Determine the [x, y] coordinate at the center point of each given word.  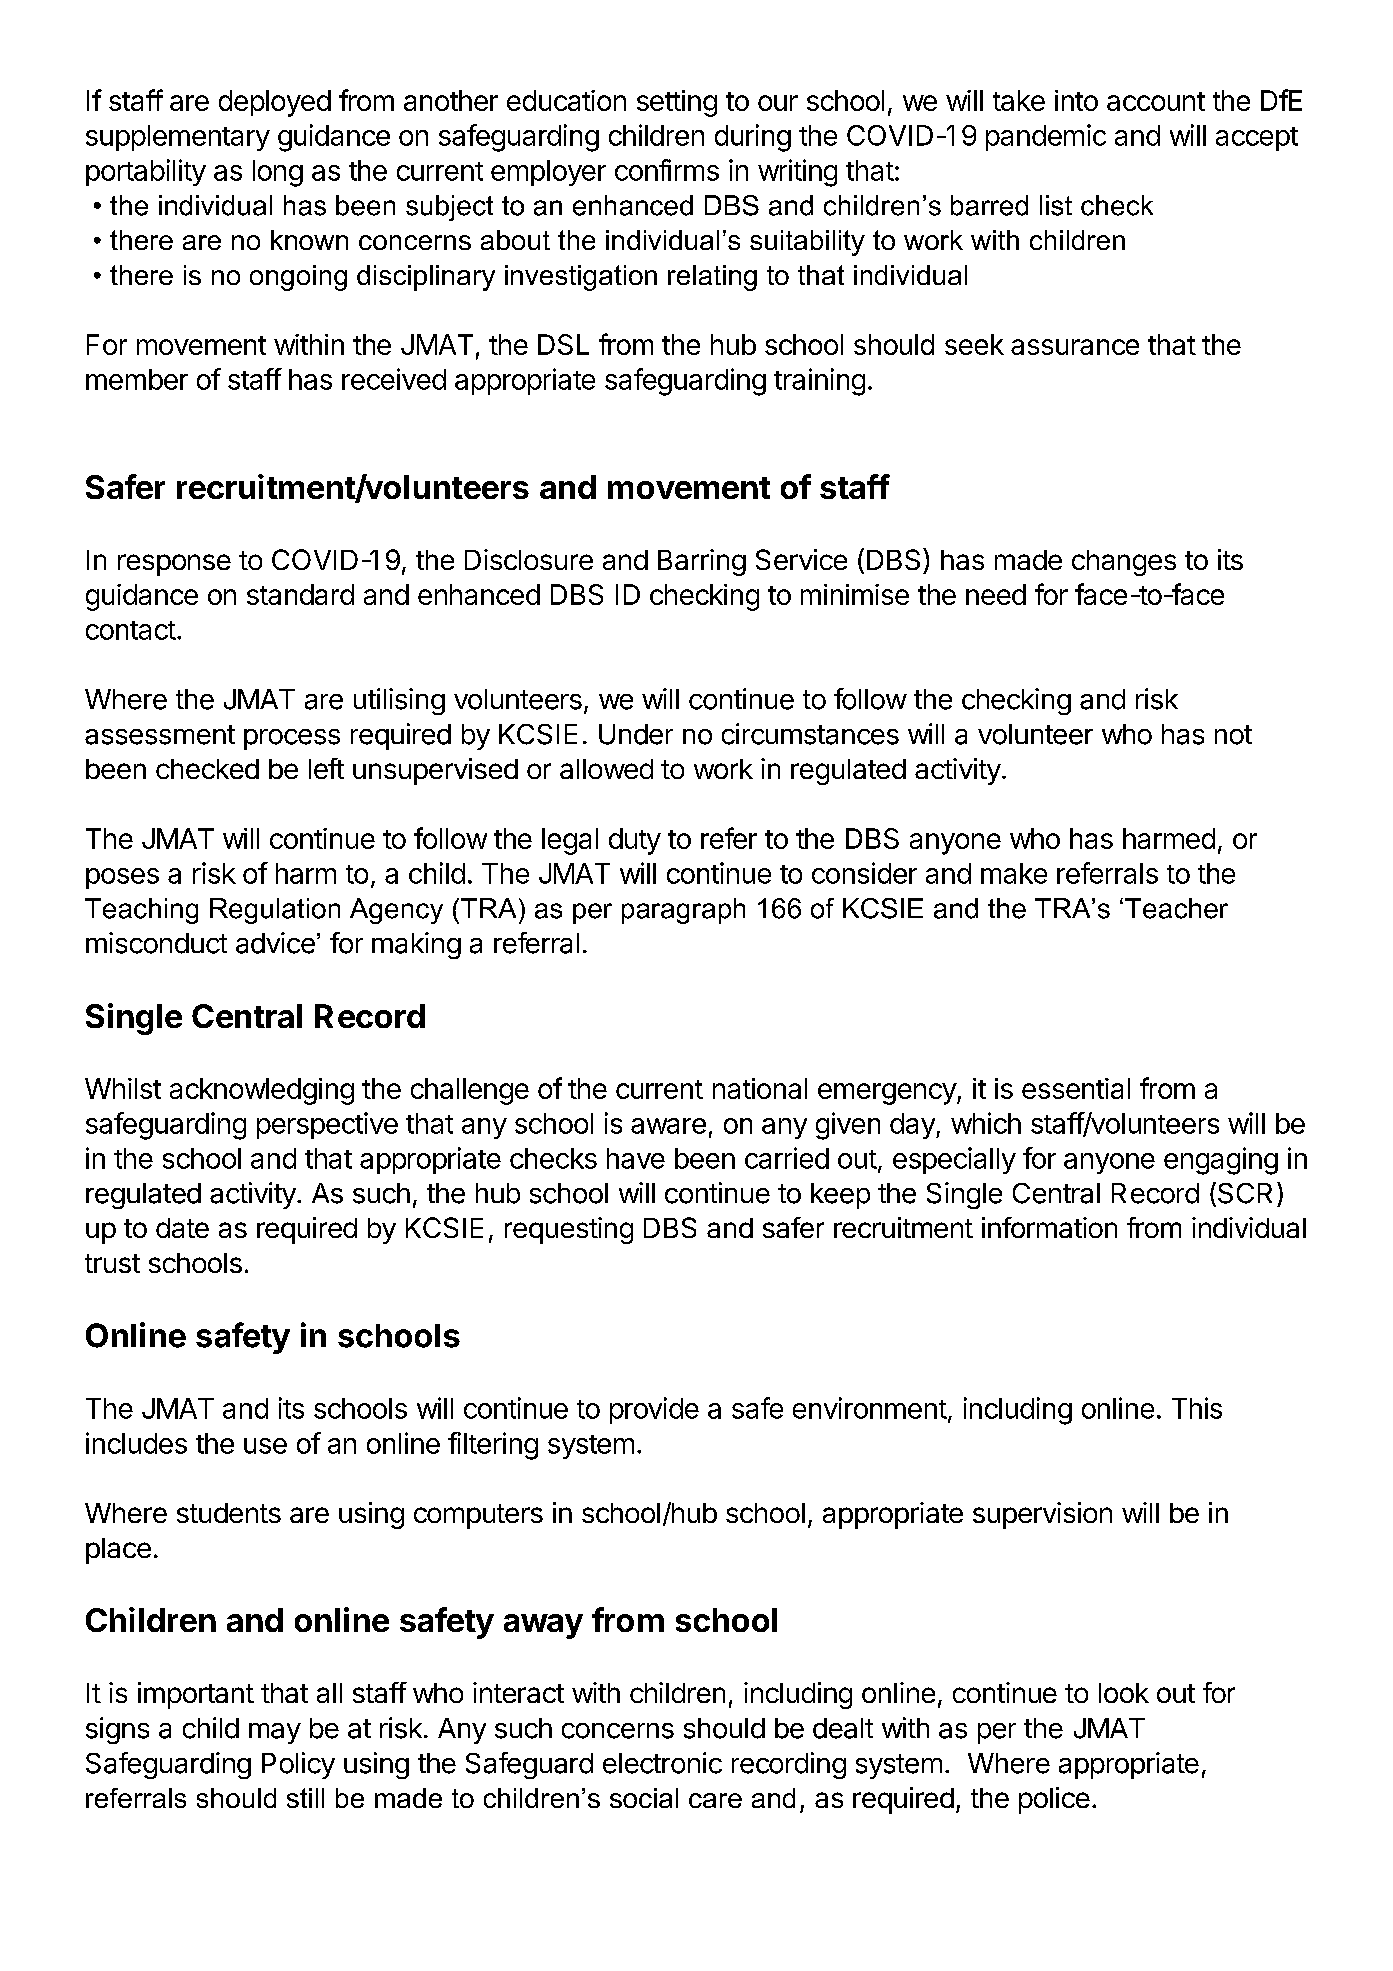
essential [1076, 1088]
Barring [702, 562]
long [278, 173]
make [1014, 873]
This [1197, 1408]
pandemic [1046, 137]
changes [1124, 563]
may [275, 1733]
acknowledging [262, 1091]
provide [654, 1410]
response [174, 565]
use [265, 1446]
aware [668, 1126]
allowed [606, 769]
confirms [667, 170]
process [292, 739]
